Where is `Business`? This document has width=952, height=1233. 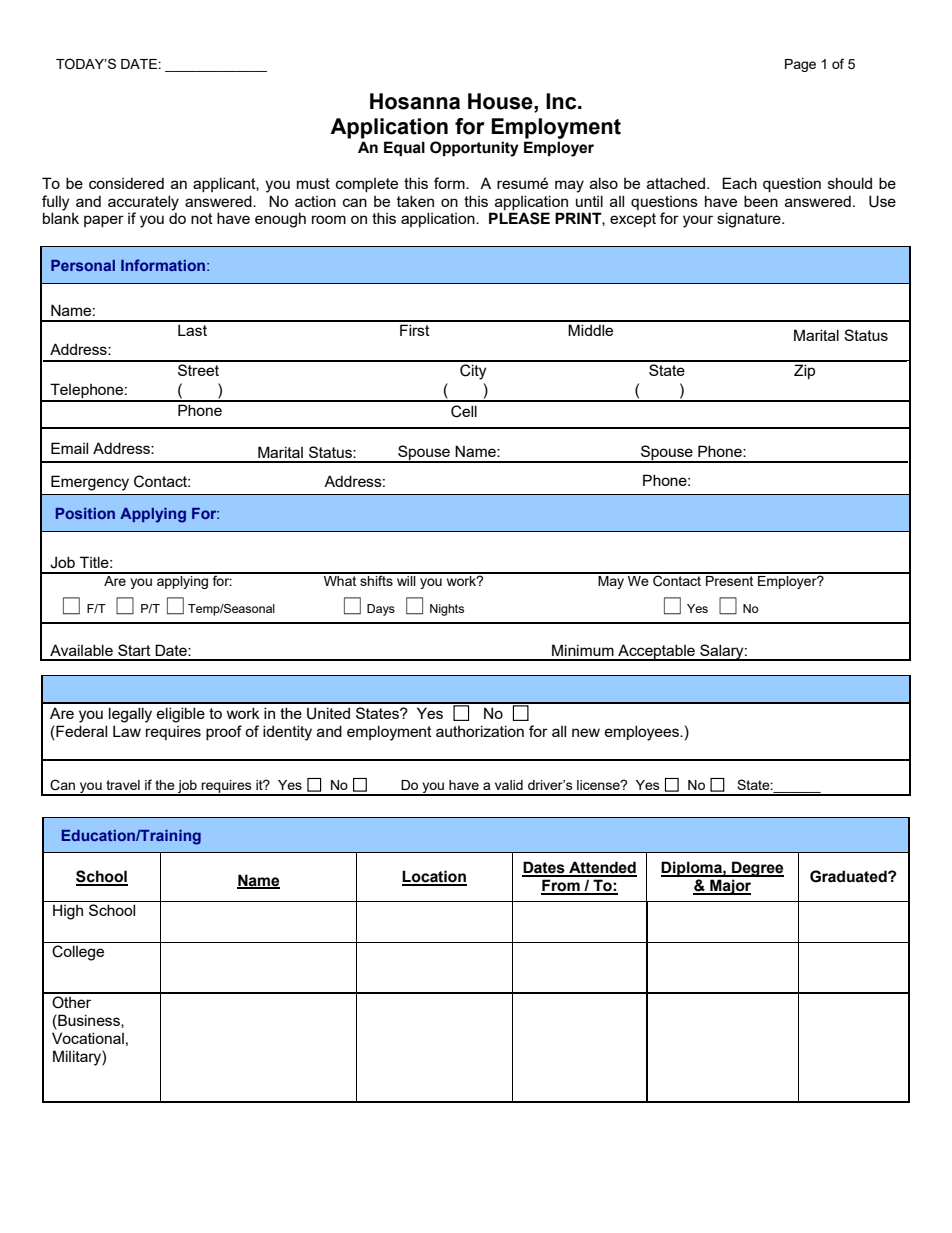
Business is located at coordinates (89, 1021).
